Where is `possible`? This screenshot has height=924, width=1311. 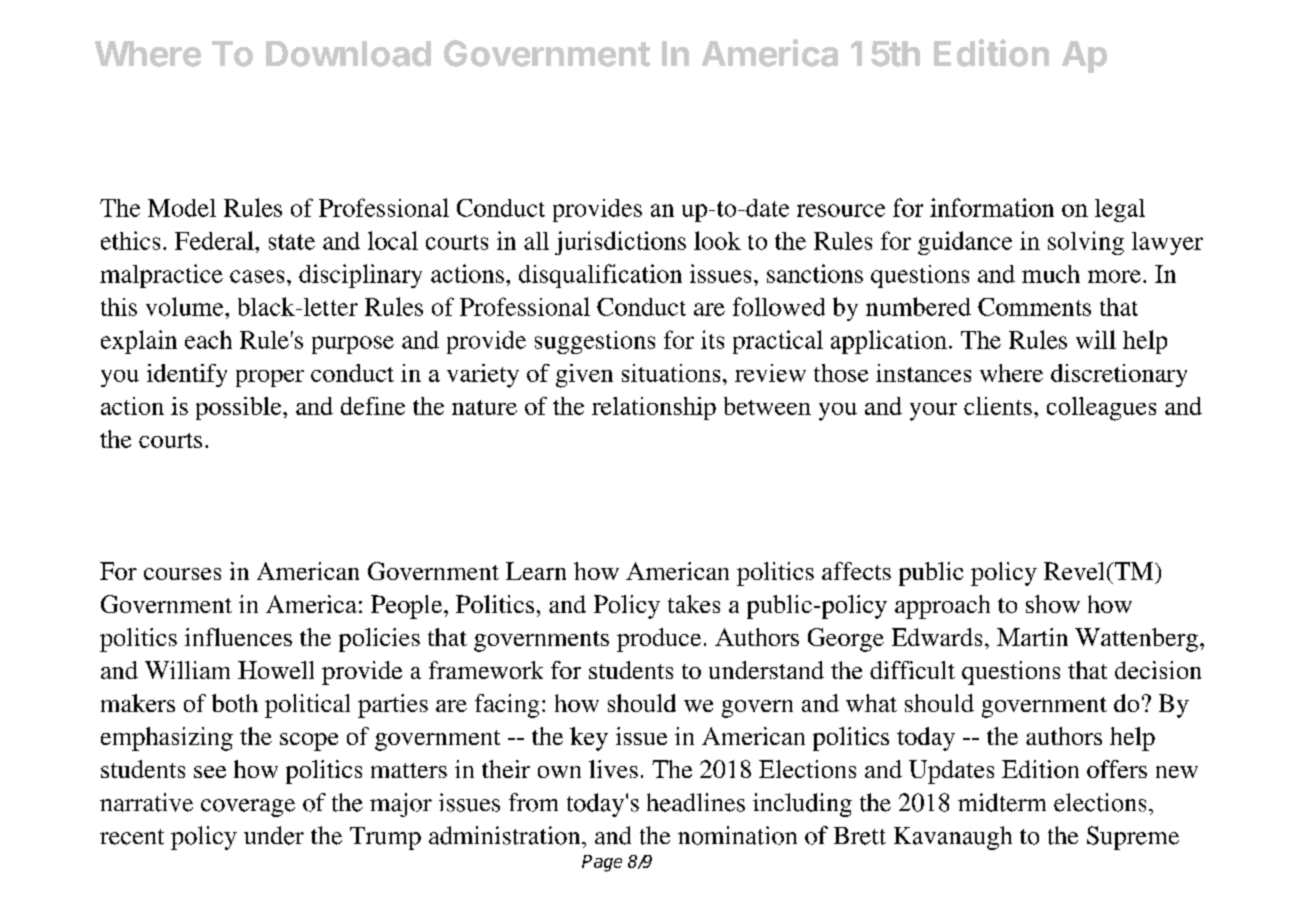 possible is located at coordinates (240, 408).
